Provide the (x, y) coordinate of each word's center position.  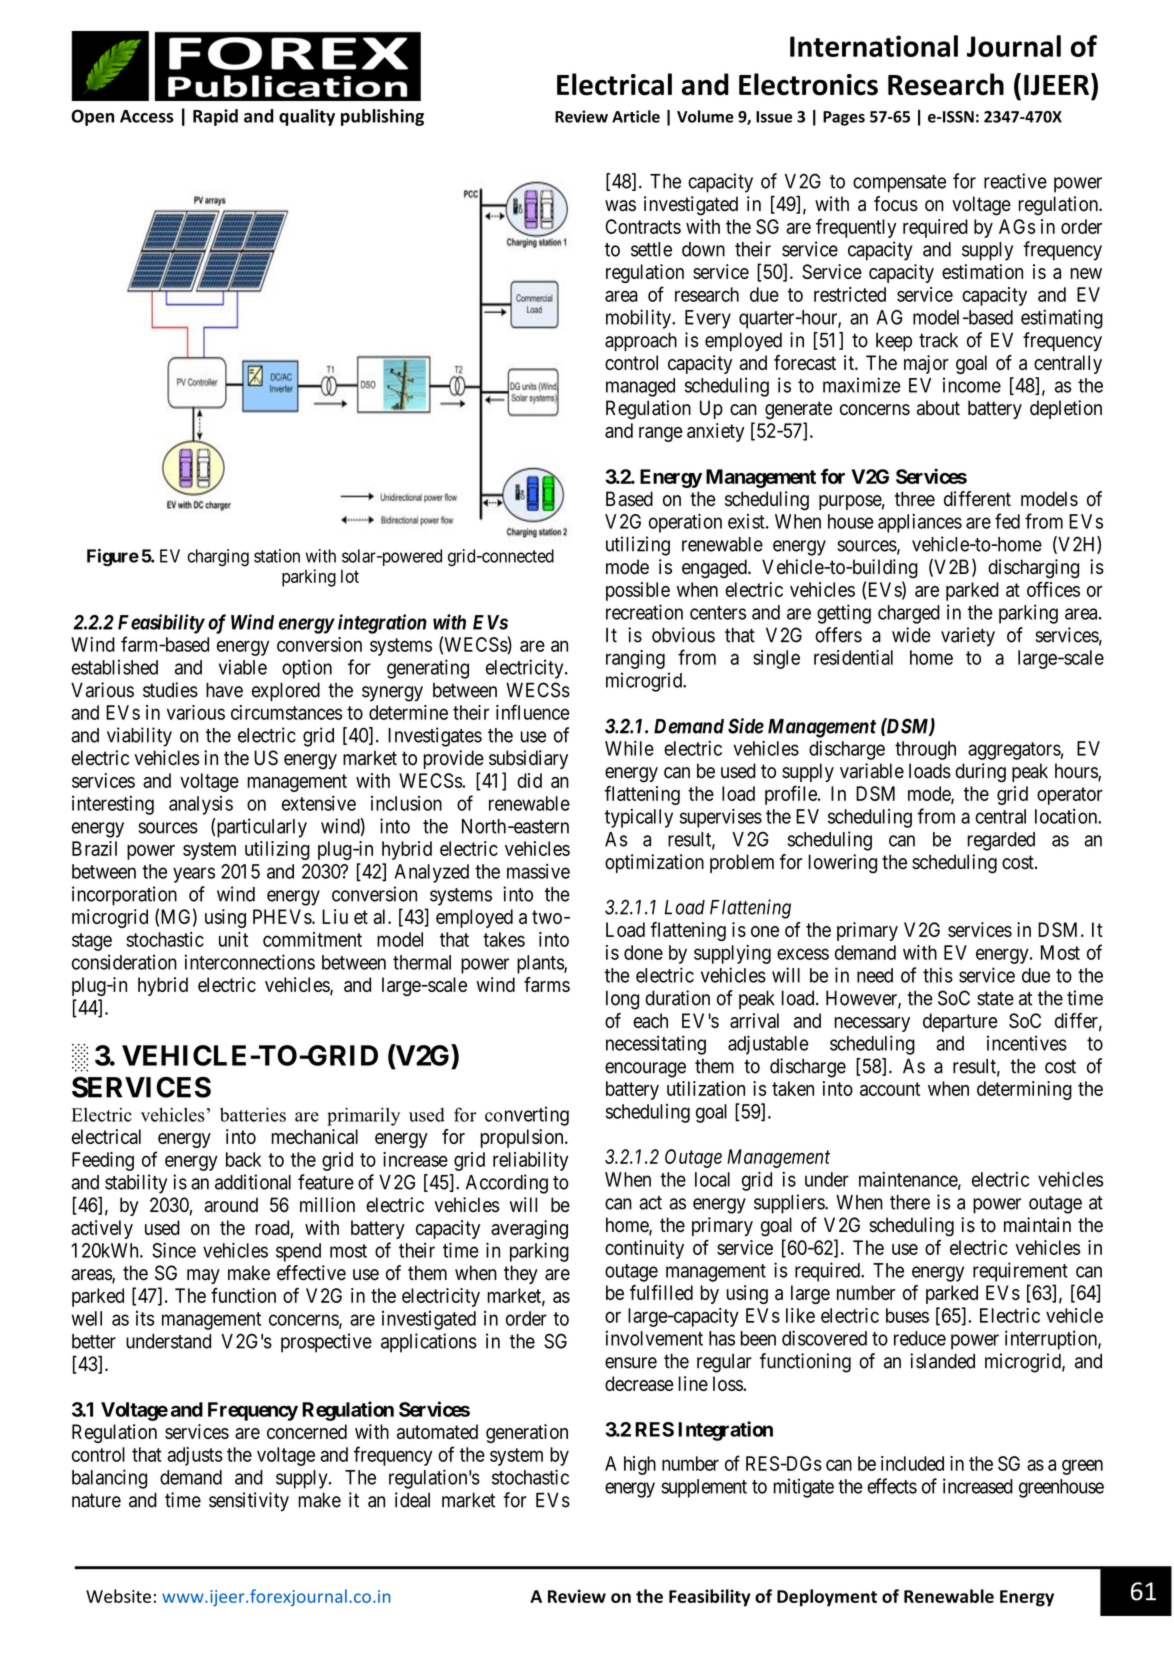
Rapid (215, 117)
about (938, 408)
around (231, 1205)
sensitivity (249, 1502)
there (910, 1202)
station (277, 556)
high (640, 1465)
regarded (1001, 841)
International (874, 46)
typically (639, 818)
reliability (530, 1161)
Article (636, 116)
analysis (201, 805)
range (661, 434)
